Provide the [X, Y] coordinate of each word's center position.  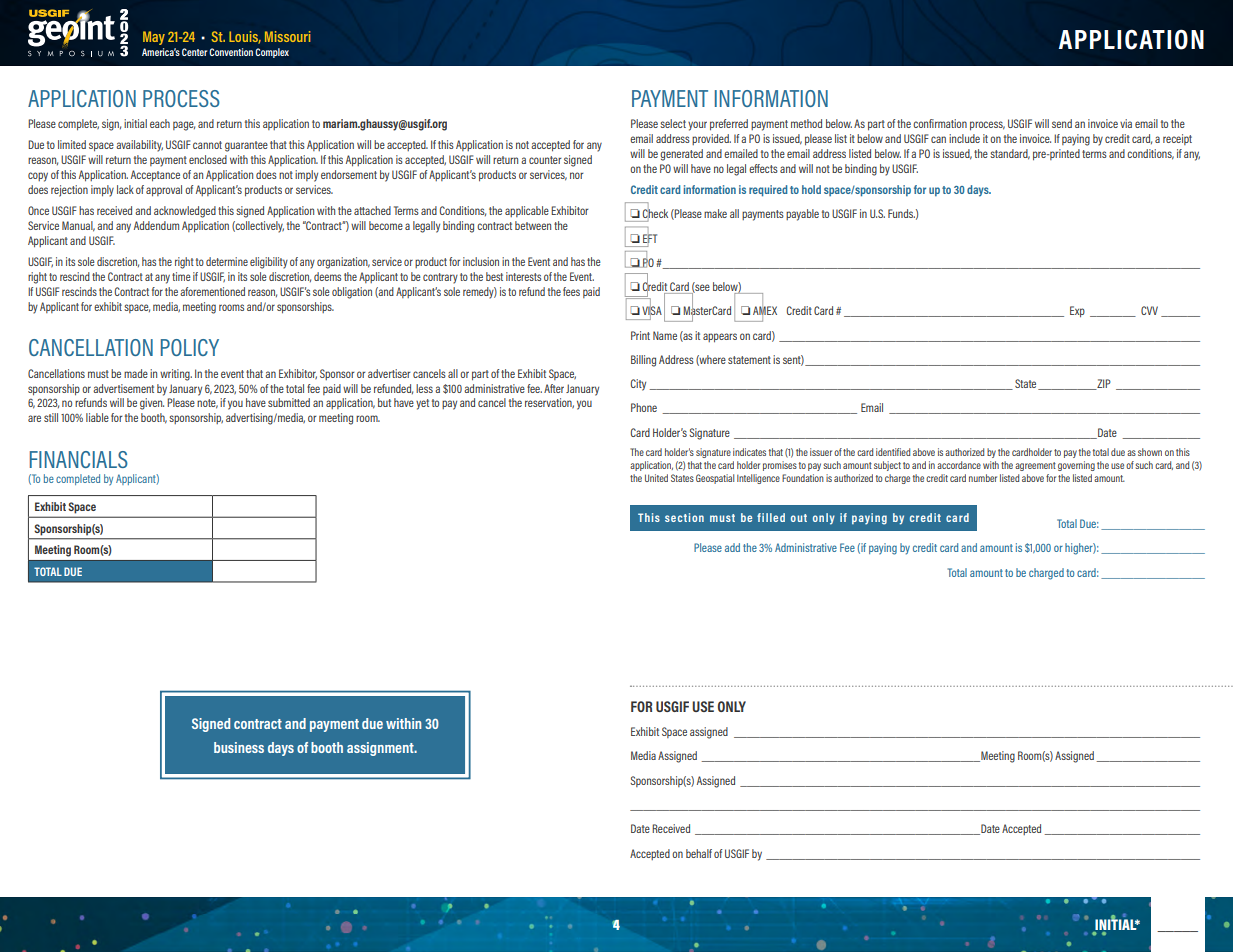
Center [194, 52]
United [656, 478]
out [799, 518]
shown [1150, 452]
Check [655, 214]
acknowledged [185, 212]
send [1062, 123]
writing [176, 375]
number [983, 478]
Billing [643, 361]
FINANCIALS [79, 459]
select [673, 123]
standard [1010, 154]
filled [771, 517]
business [239, 747]
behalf [699, 853]
